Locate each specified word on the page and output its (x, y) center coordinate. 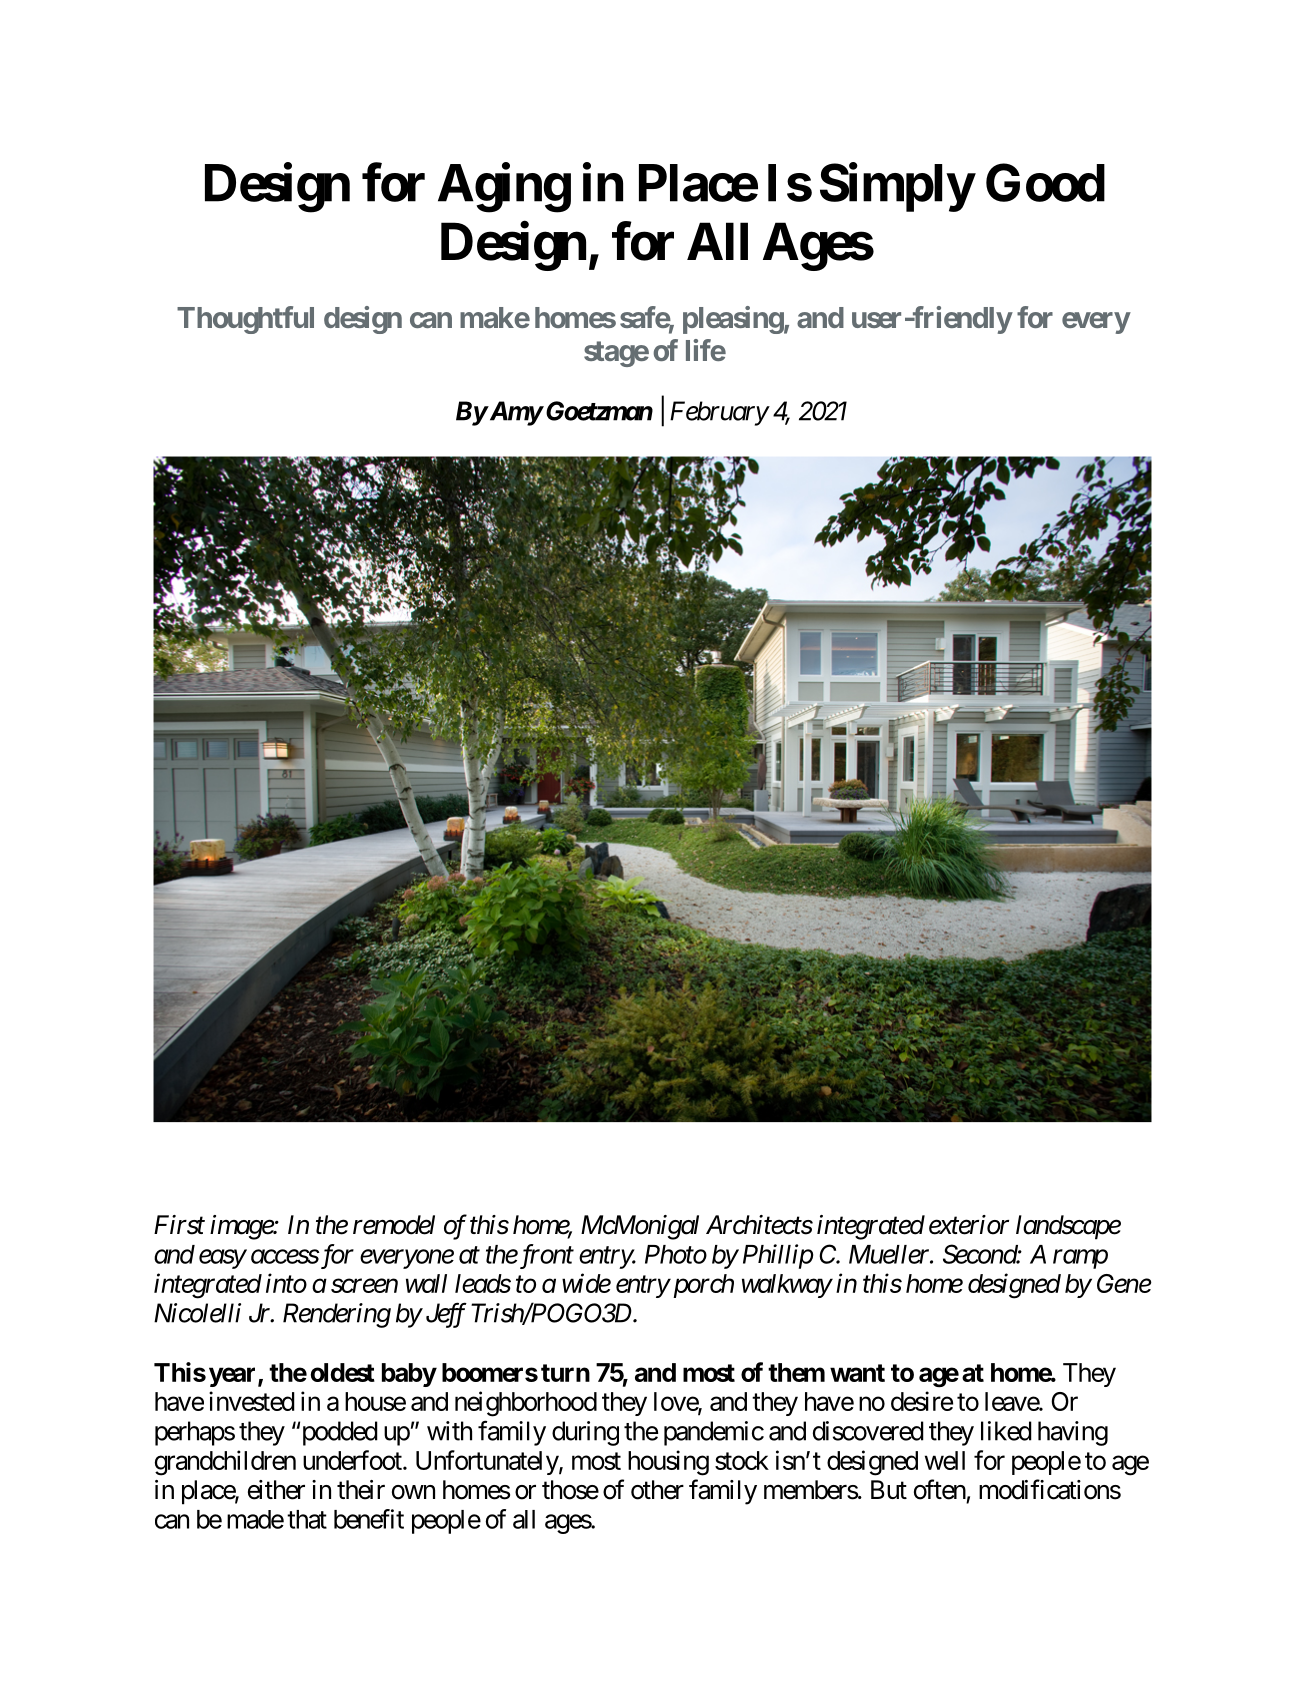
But (889, 1489)
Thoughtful (245, 320)
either (276, 1490)
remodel (394, 1225)
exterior (969, 1225)
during (585, 1433)
